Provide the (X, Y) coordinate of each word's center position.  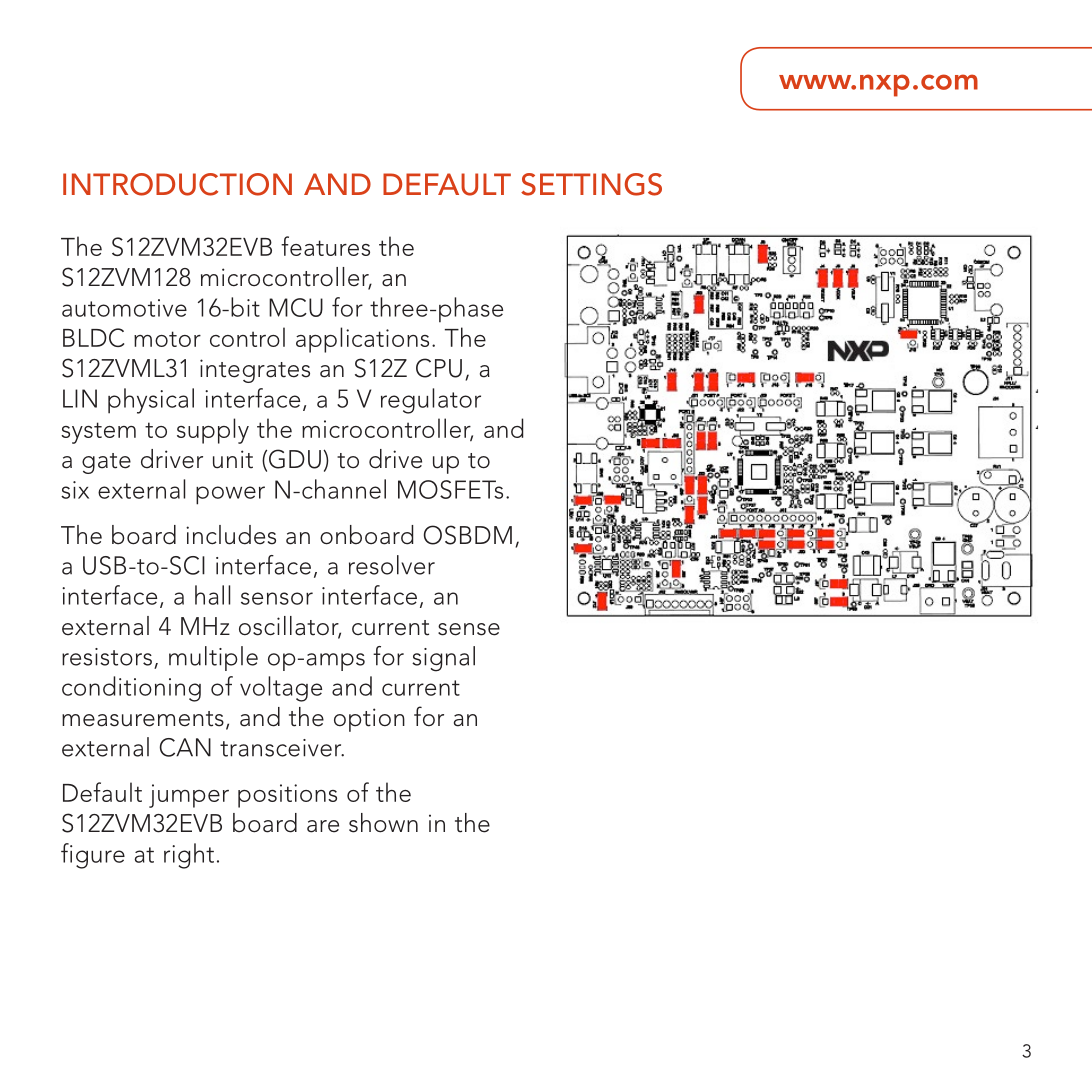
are (323, 826)
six (75, 490)
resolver (392, 565)
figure (93, 856)
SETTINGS (591, 184)
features (325, 246)
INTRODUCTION (177, 184)
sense (469, 629)
